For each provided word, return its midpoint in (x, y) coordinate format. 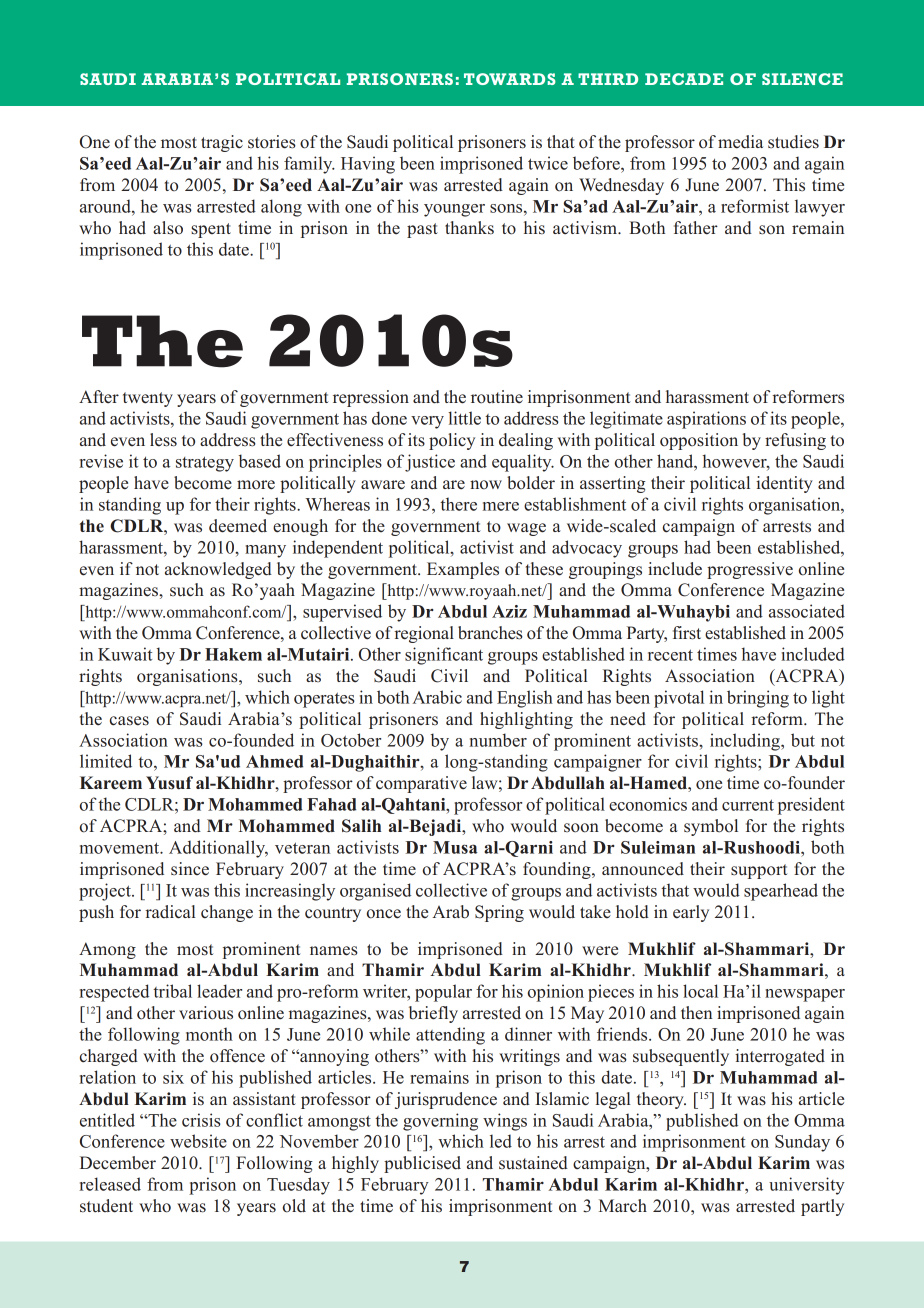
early (691, 913)
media (740, 142)
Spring (499, 913)
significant (444, 656)
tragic (222, 143)
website (198, 1141)
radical (170, 912)
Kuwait (125, 654)
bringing (758, 699)
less (163, 440)
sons (507, 208)
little (464, 418)
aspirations (706, 420)
